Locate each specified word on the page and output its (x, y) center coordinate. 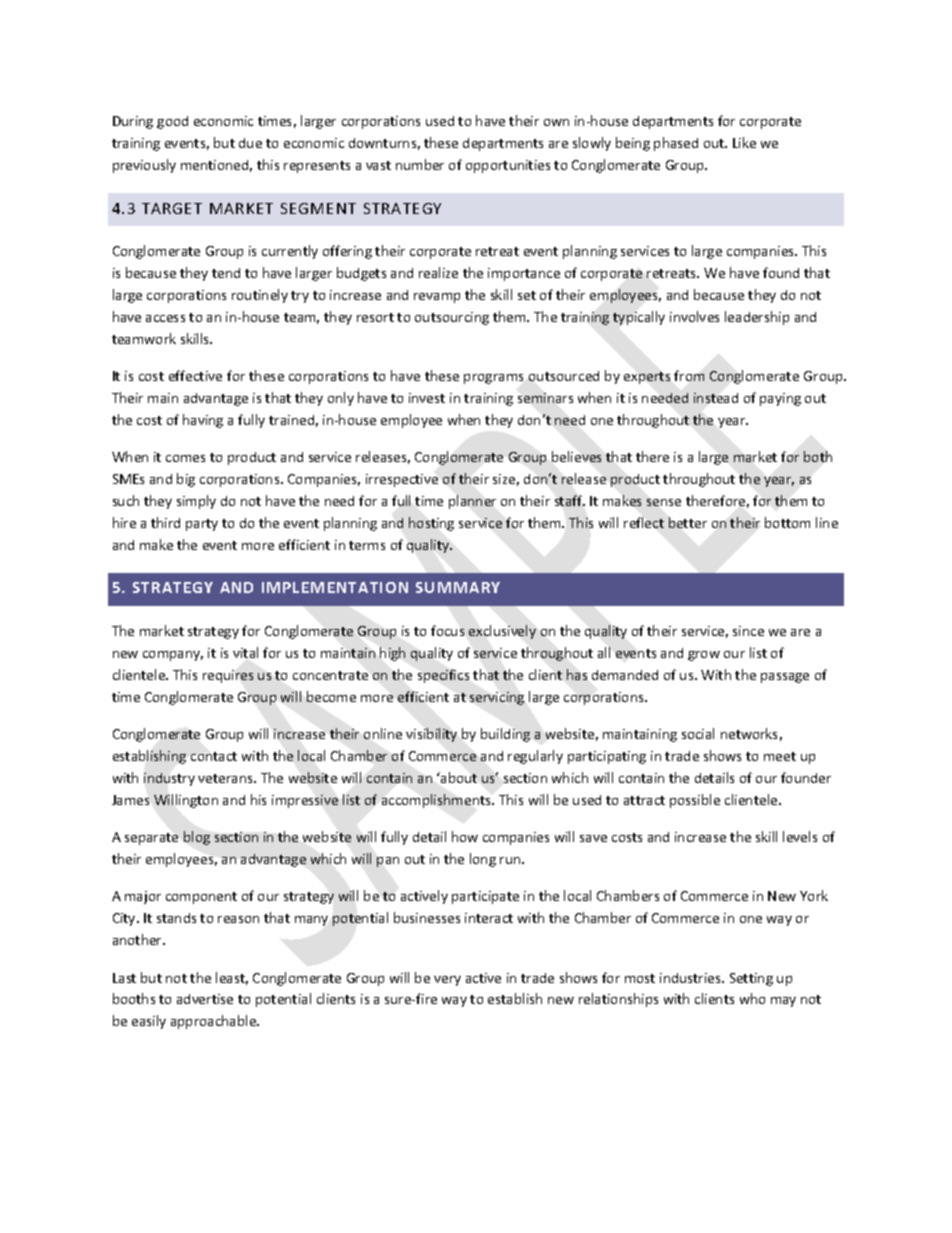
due (250, 143)
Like (744, 142)
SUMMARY (458, 587)
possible (695, 801)
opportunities (508, 166)
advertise (205, 999)
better (688, 522)
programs (493, 379)
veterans (226, 778)
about (458, 777)
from (689, 375)
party (202, 525)
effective (195, 375)
